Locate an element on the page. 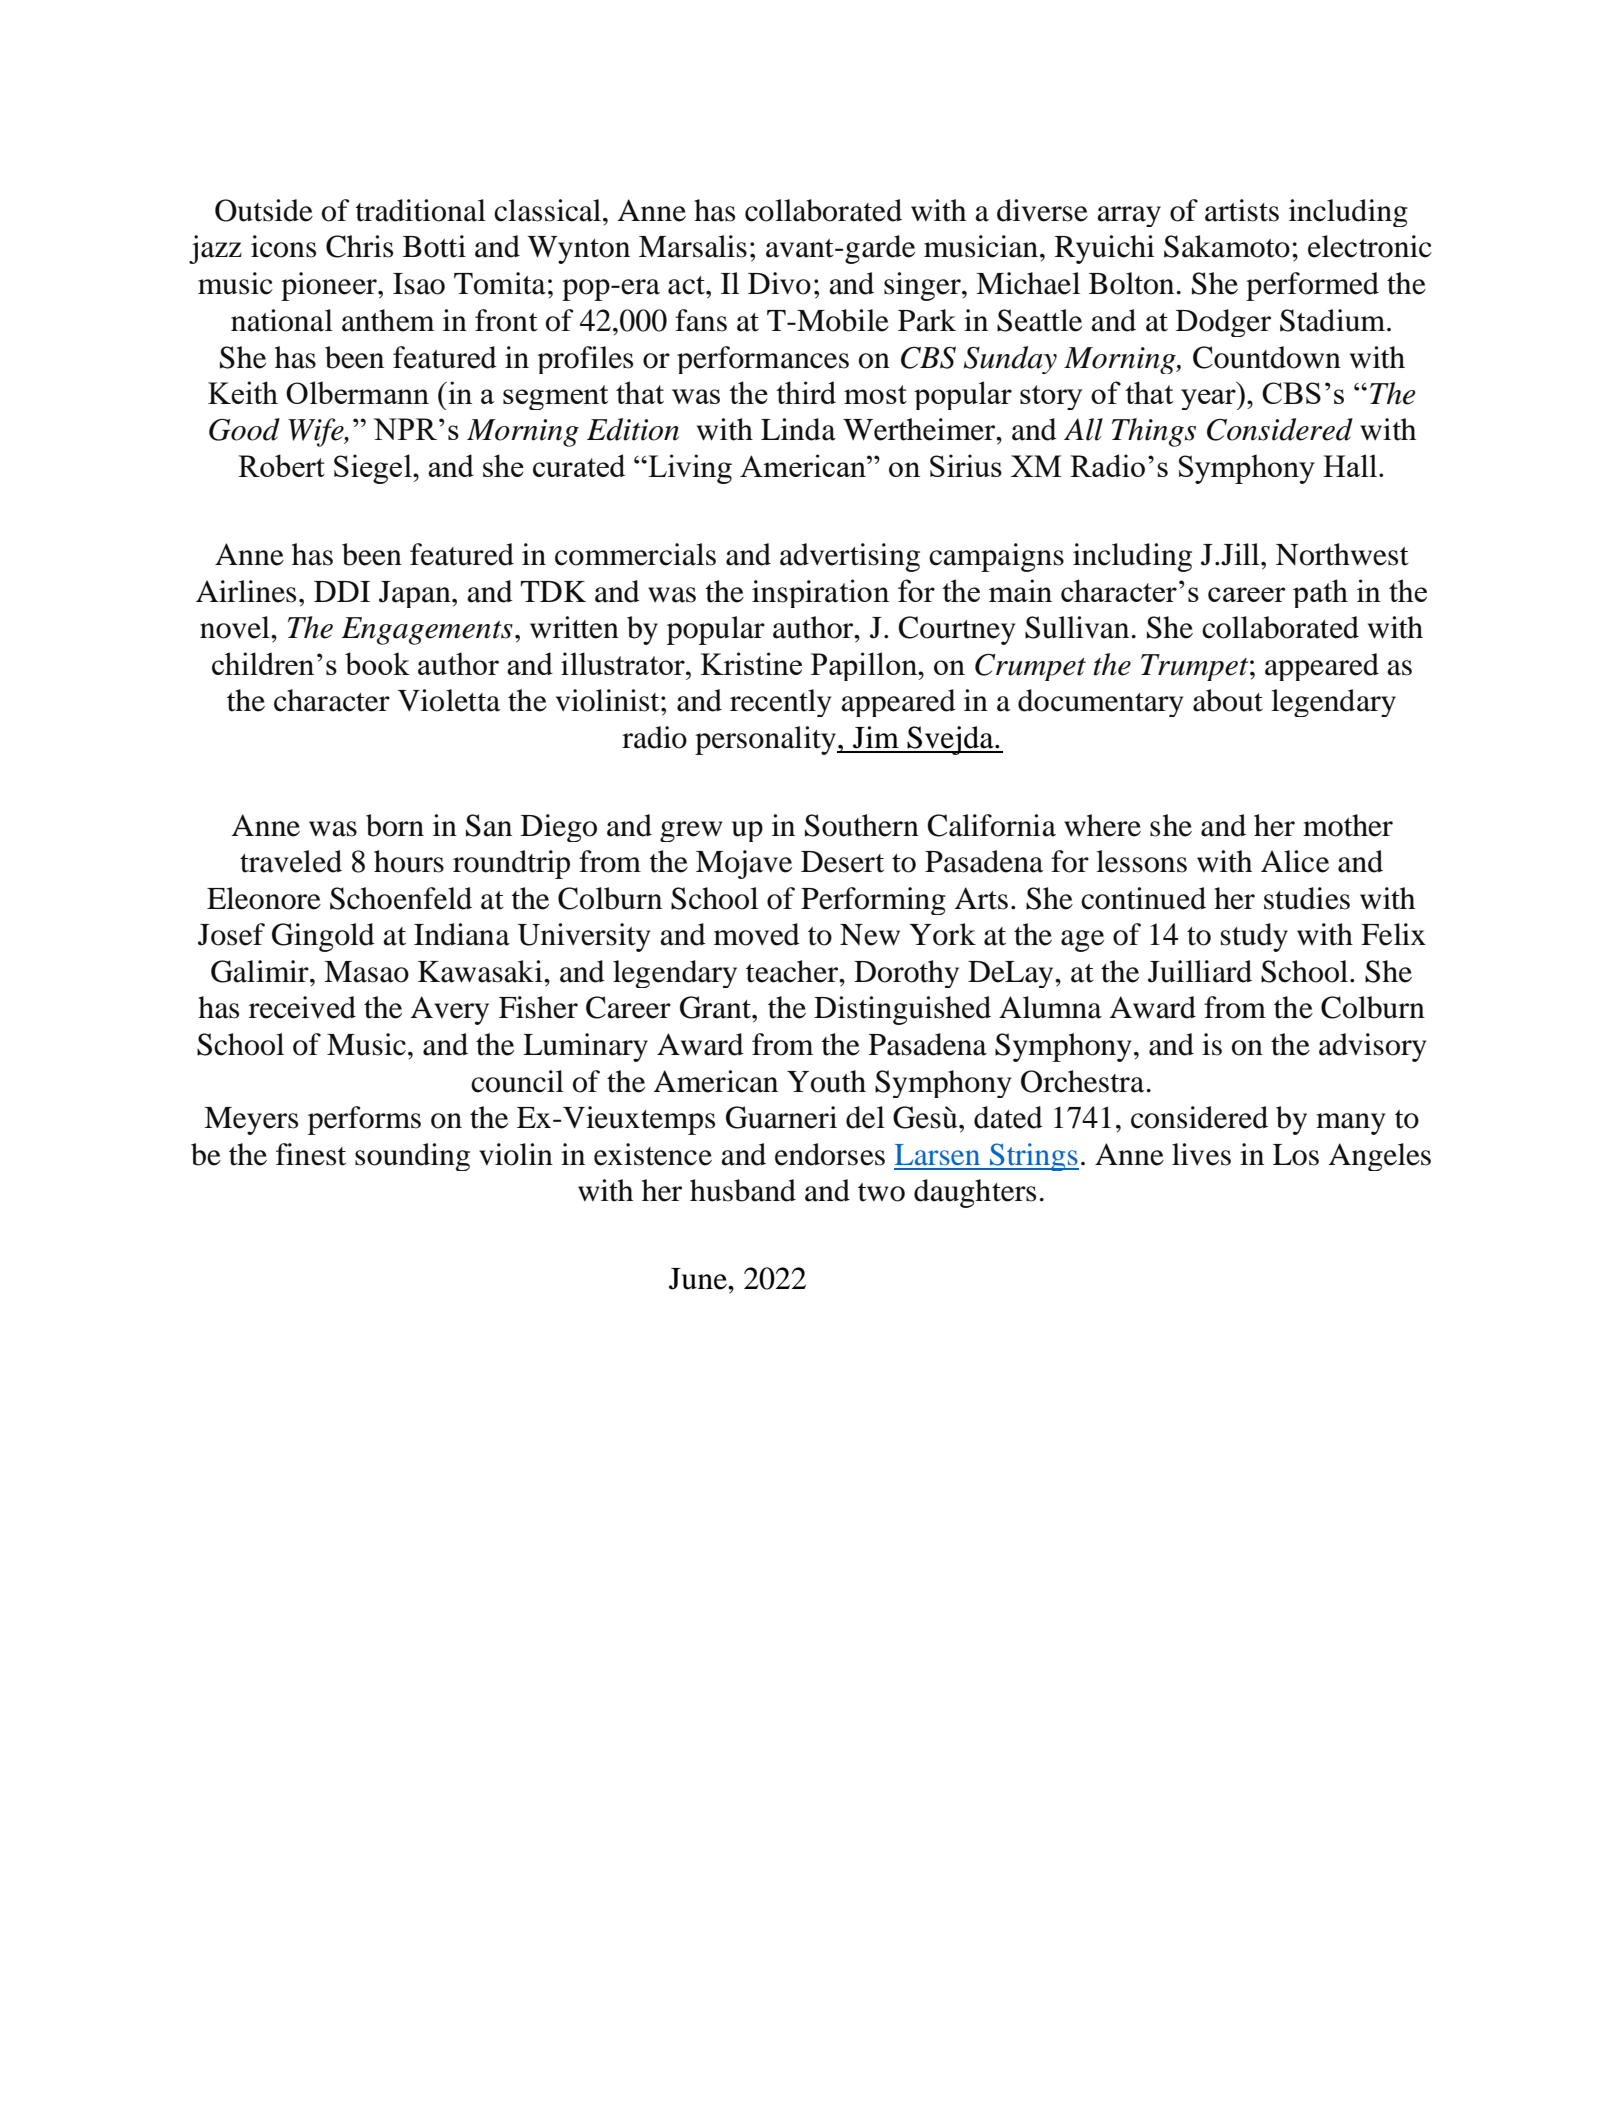 This document has width=1624, height=2101. personality is located at coordinates (766, 740).
